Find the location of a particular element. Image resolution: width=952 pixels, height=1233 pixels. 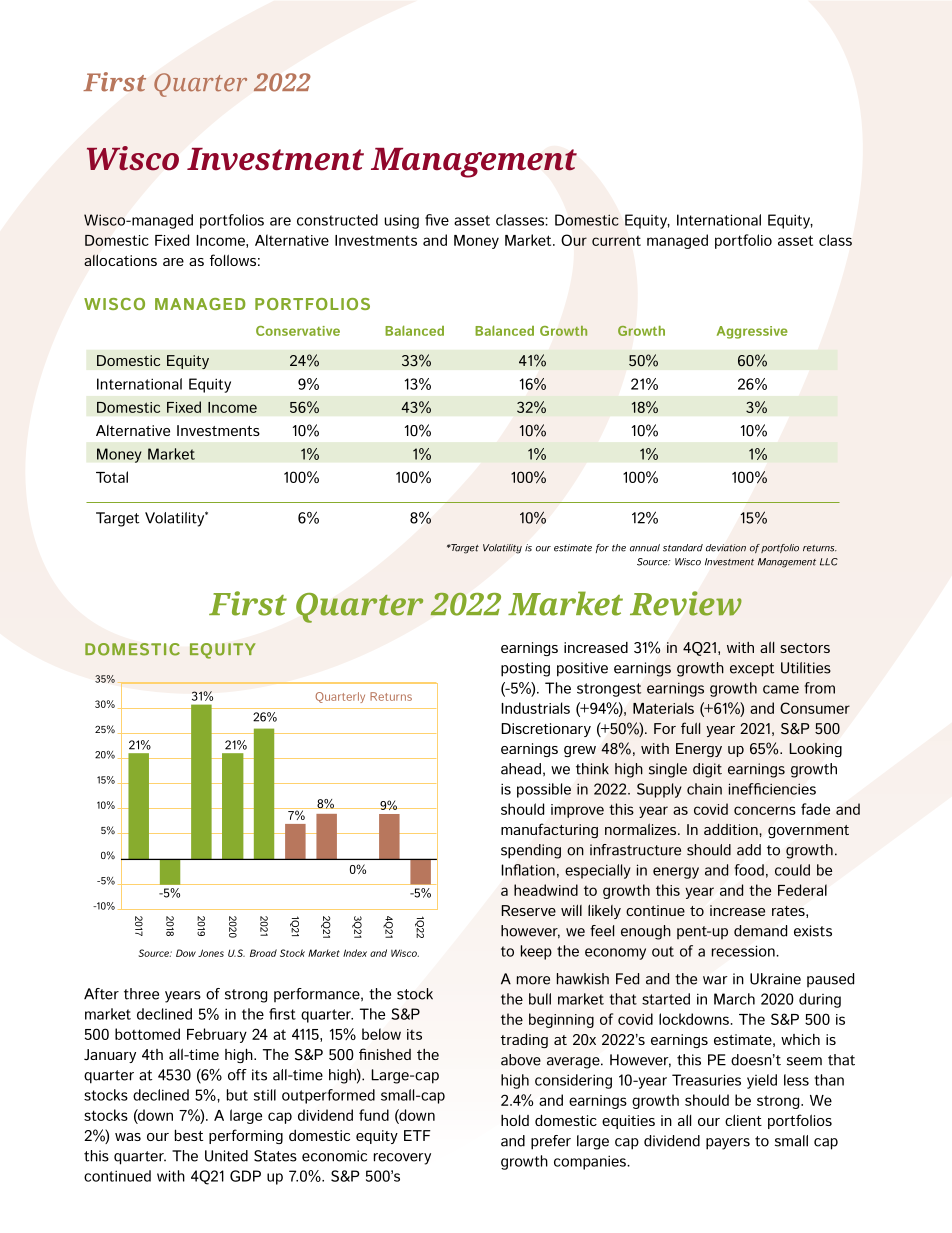

posting is located at coordinates (525, 669).
